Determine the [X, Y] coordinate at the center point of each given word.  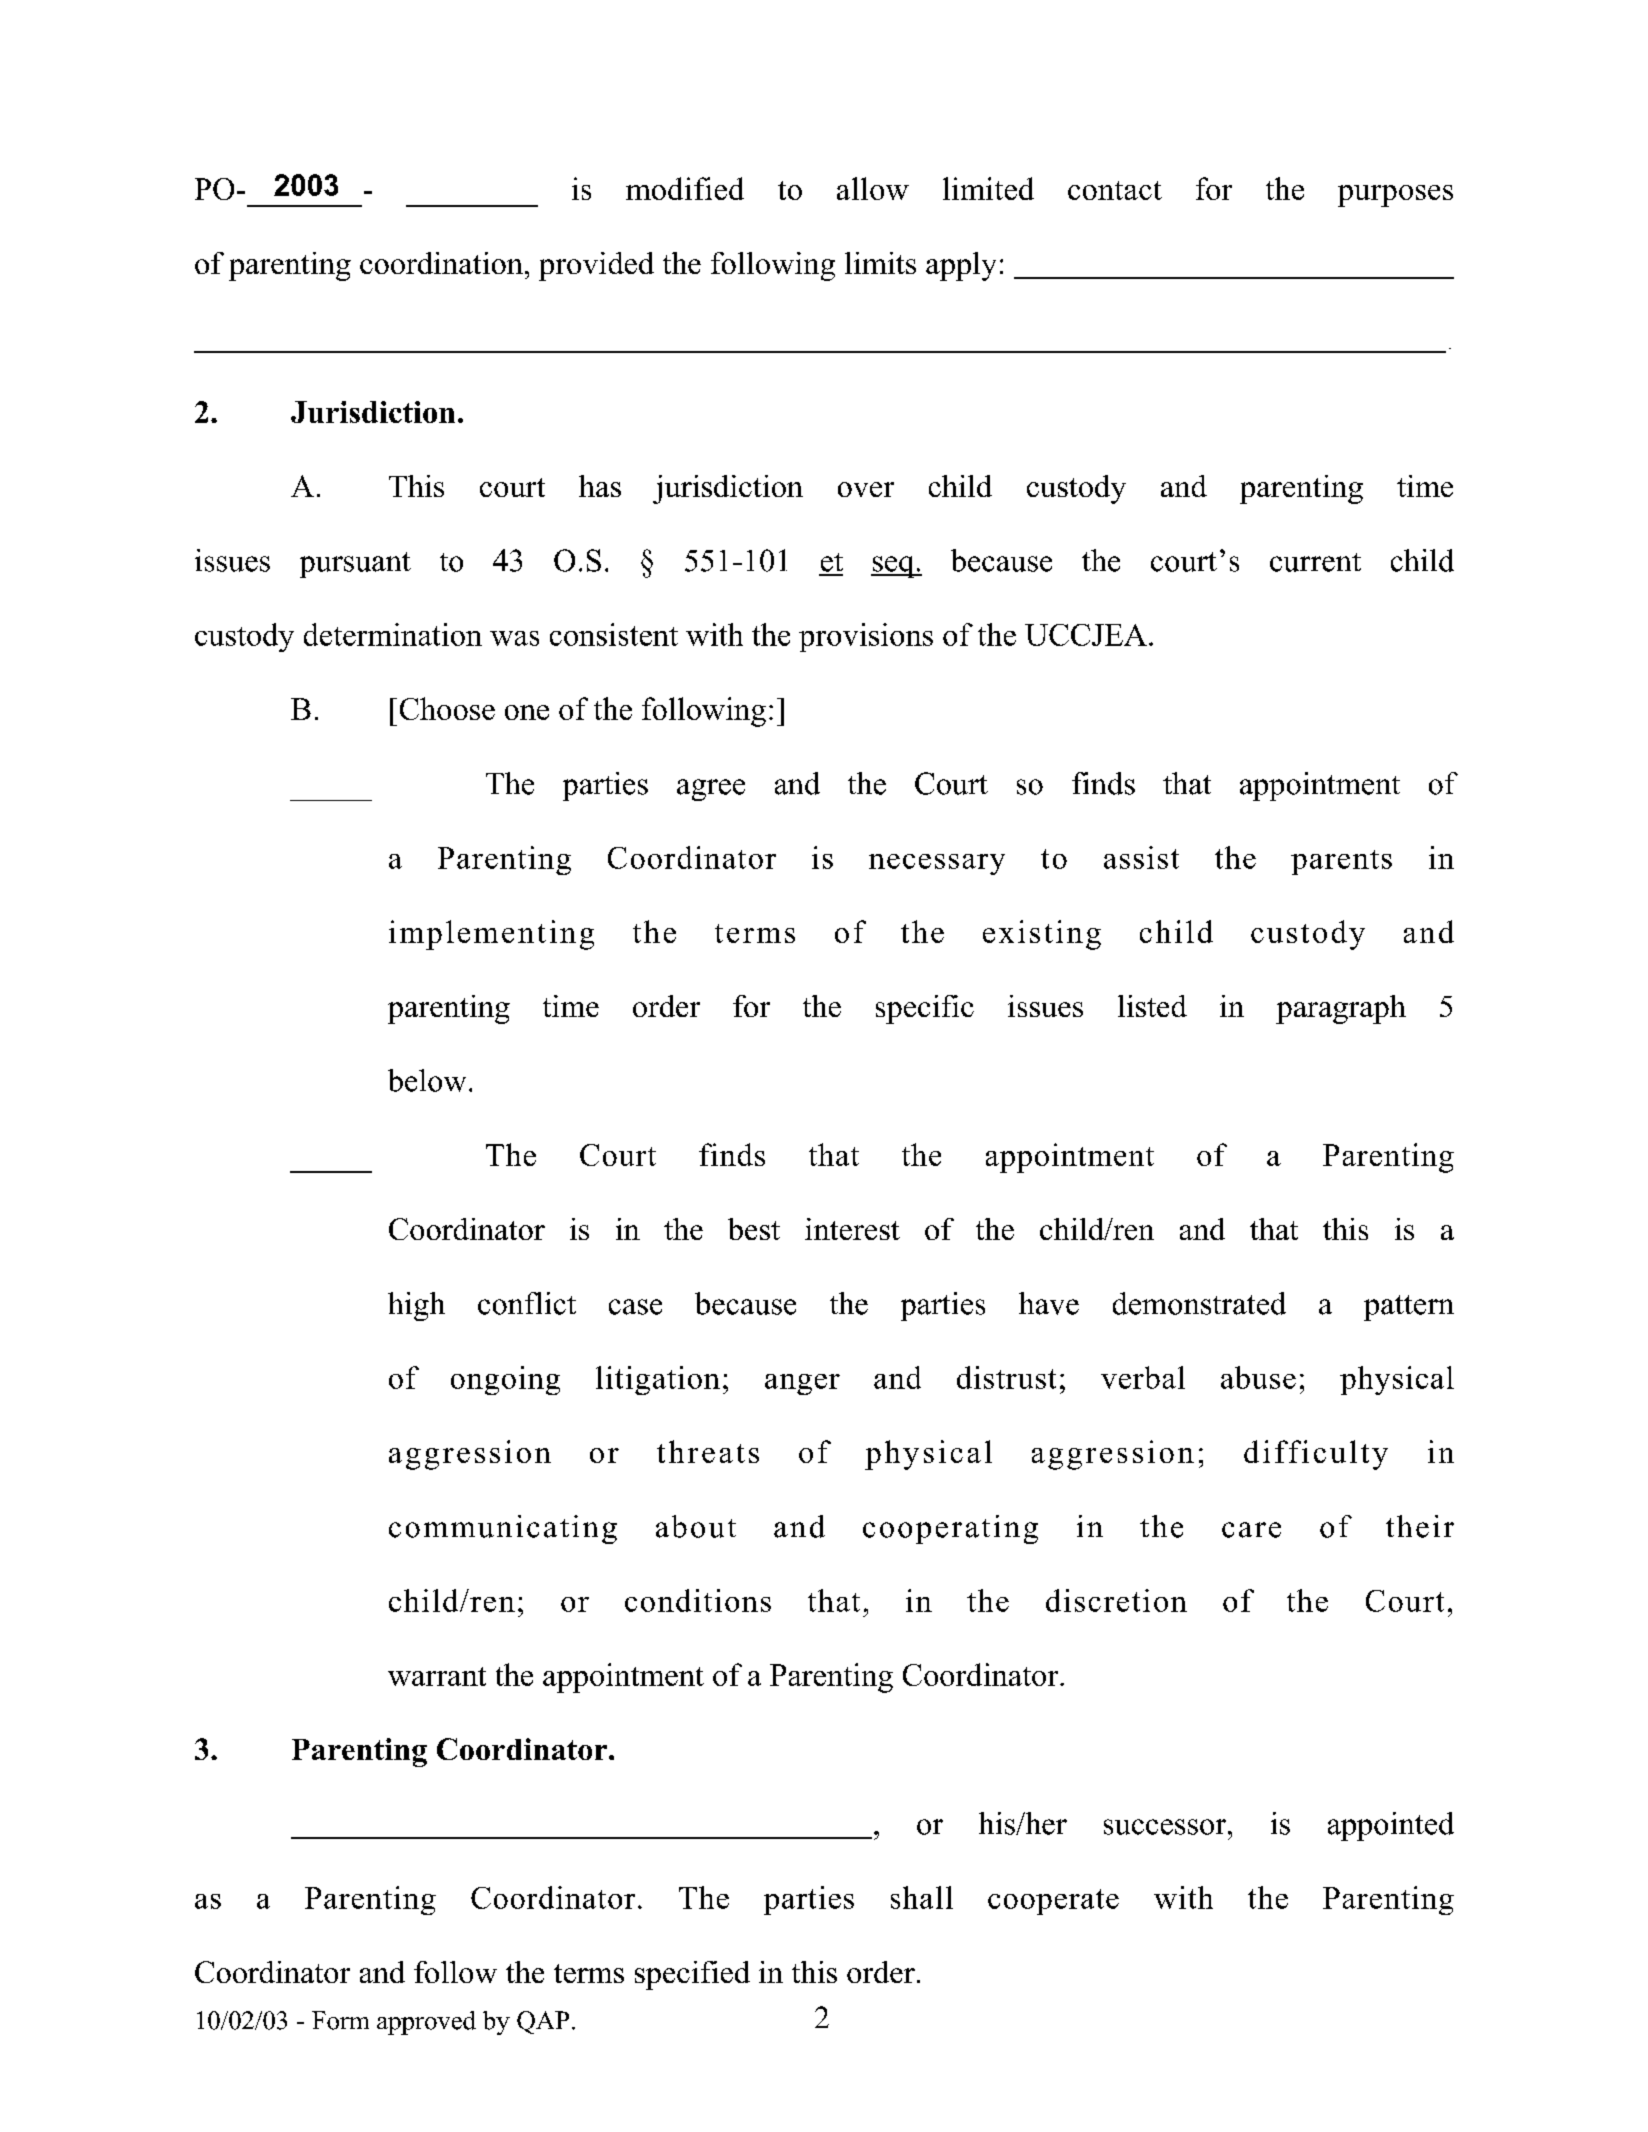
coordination [441, 263]
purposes [1395, 196]
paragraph [1341, 1009]
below [427, 1080]
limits [880, 263]
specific [925, 1009]
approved [426, 2023]
